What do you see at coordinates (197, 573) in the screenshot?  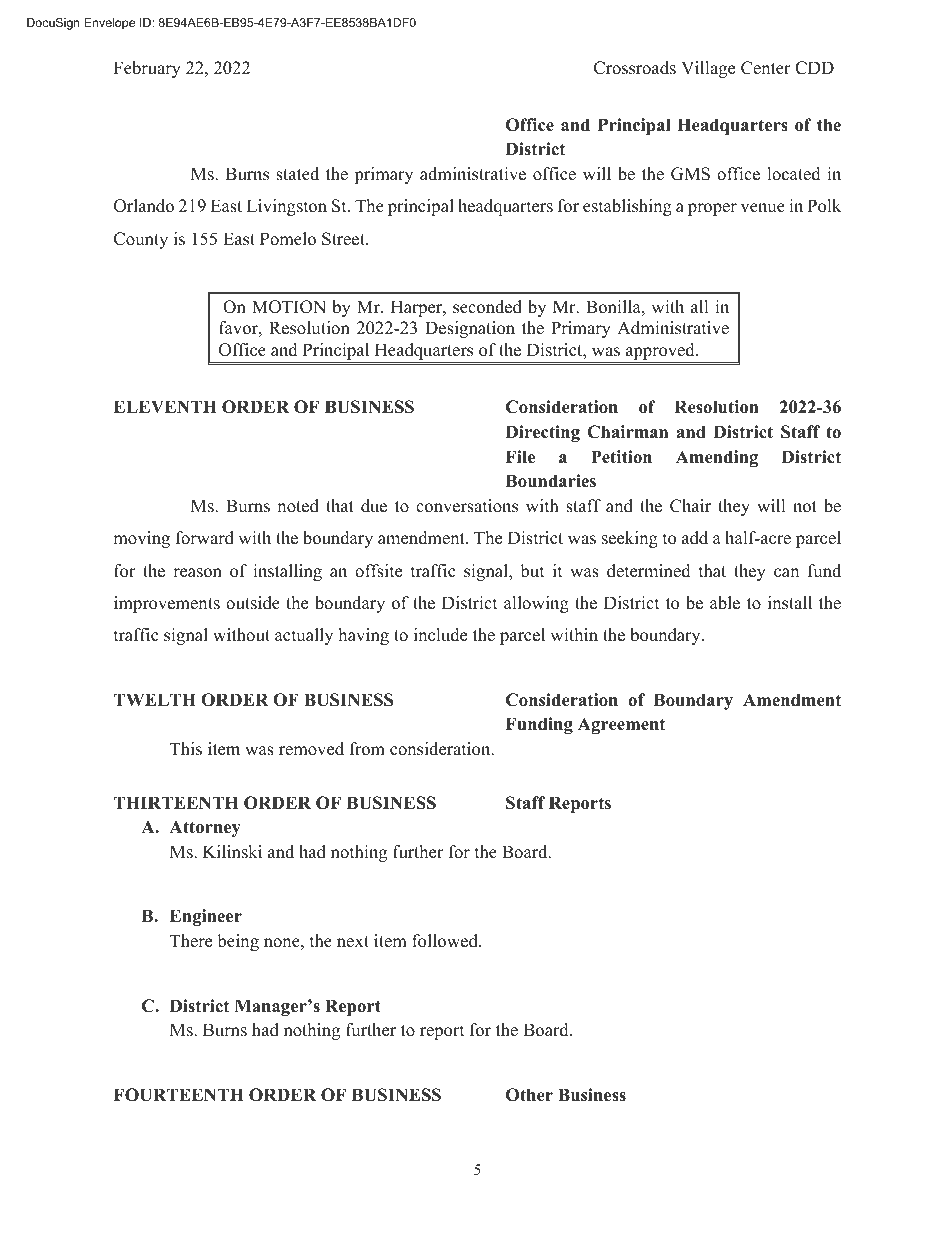 I see `reason` at bounding box center [197, 573].
